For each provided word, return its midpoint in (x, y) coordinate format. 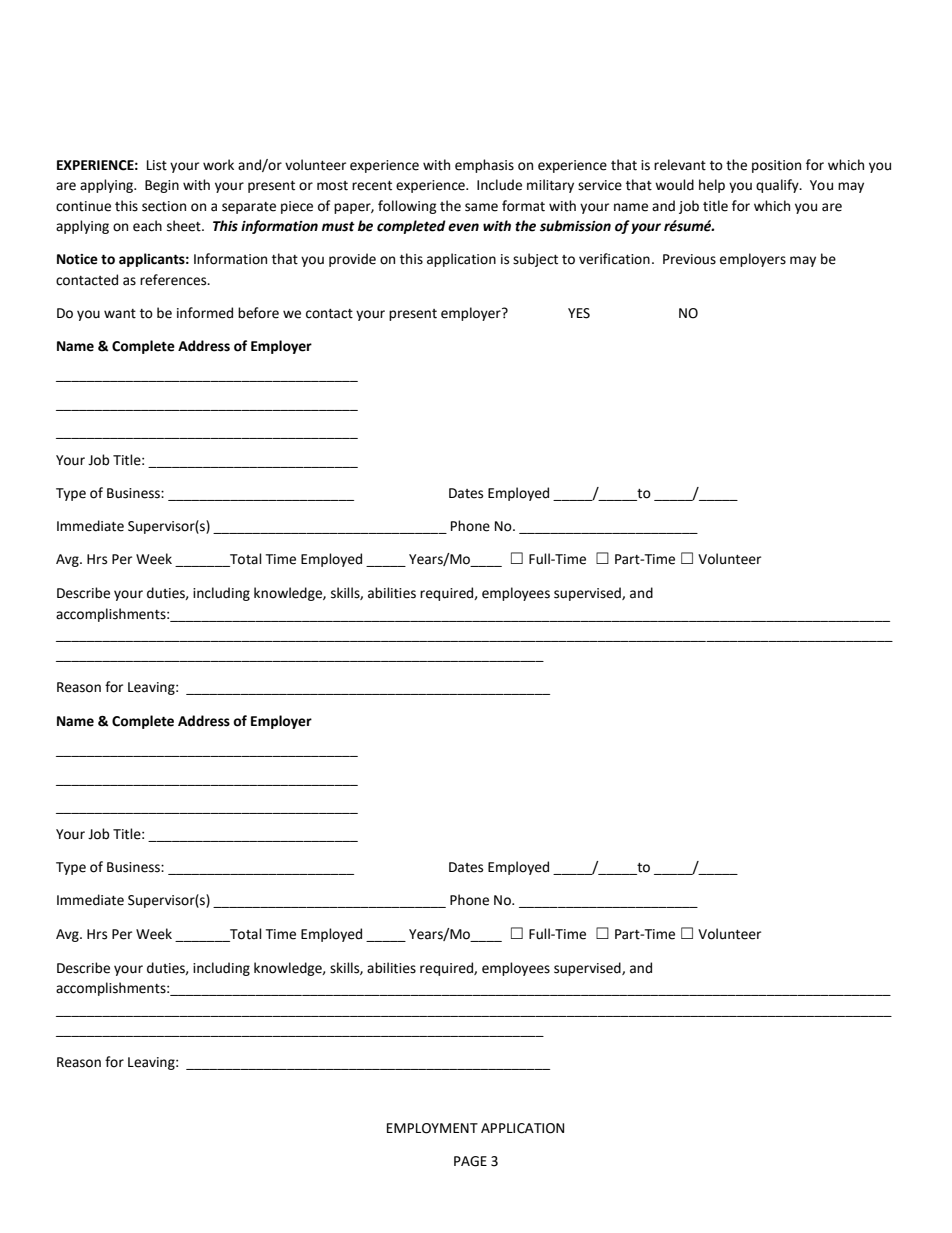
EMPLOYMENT (432, 1128)
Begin (162, 186)
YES (579, 313)
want (120, 314)
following (407, 207)
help (712, 186)
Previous (689, 259)
